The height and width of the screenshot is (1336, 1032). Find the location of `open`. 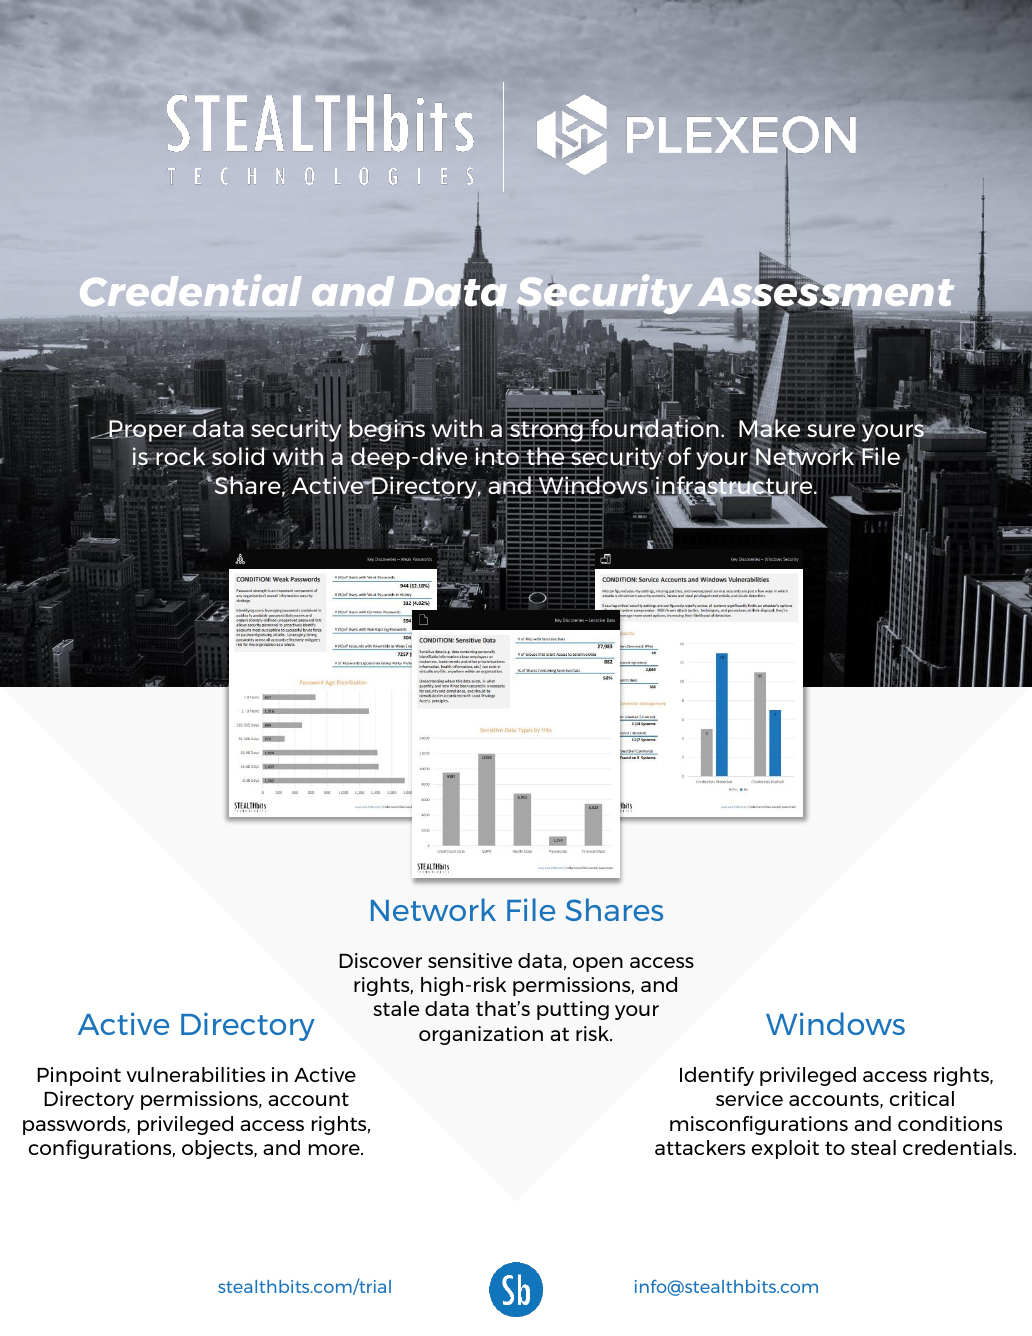

open is located at coordinates (598, 964).
